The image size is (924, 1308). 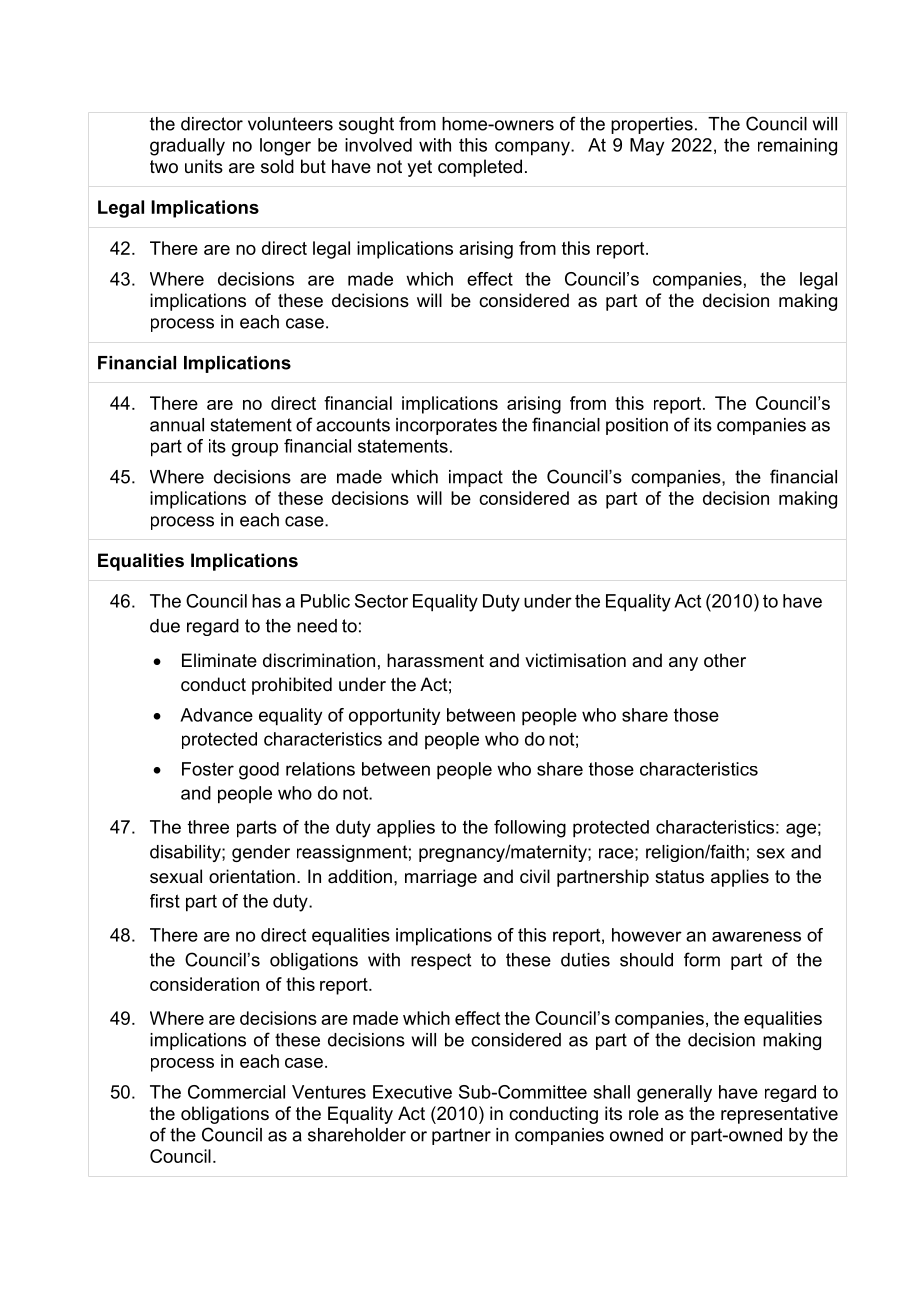 I want to click on impact, so click(x=476, y=478).
